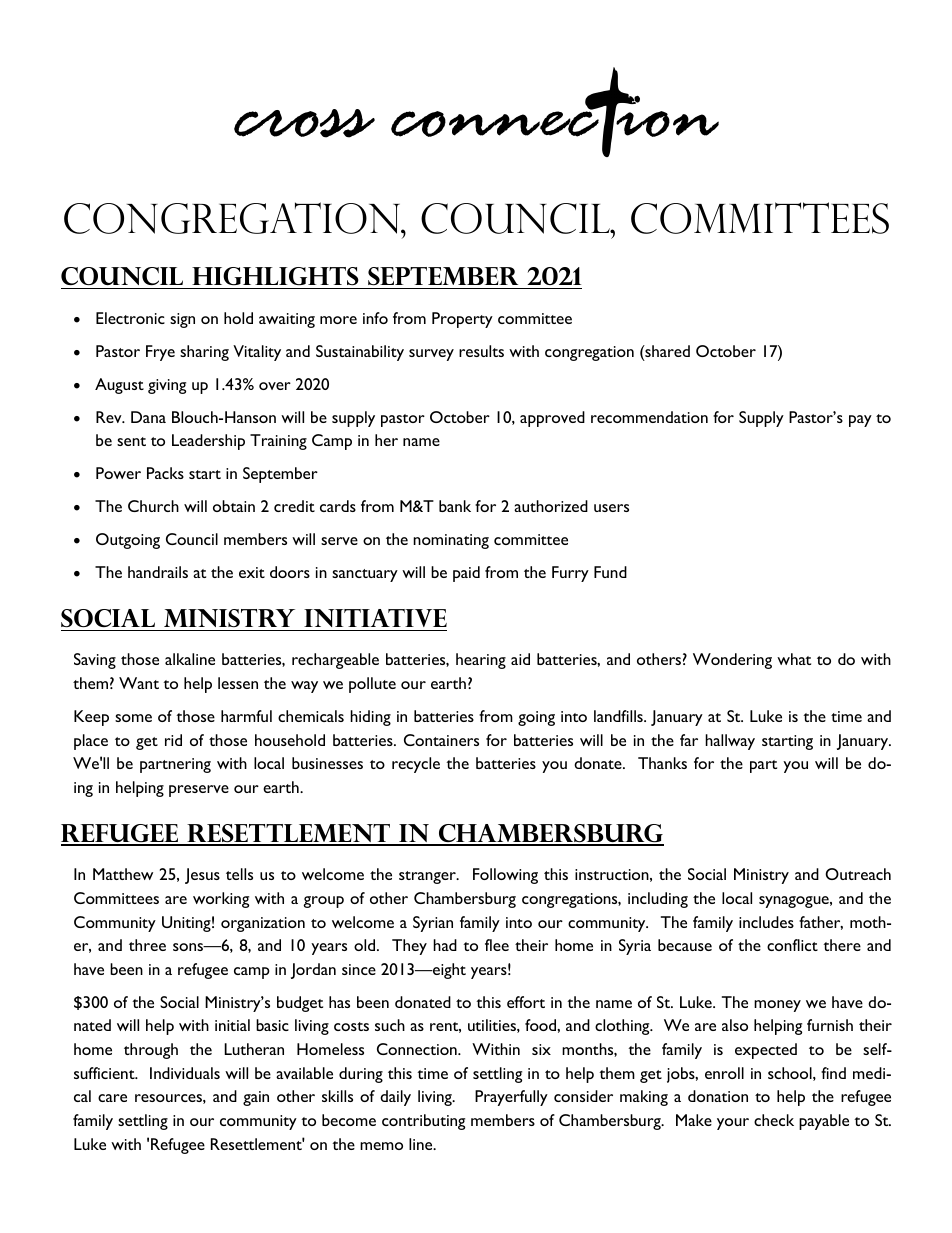 The width and height of the page is (952, 1233). Describe the element at coordinates (481, 351) in the page. I see `results` at that location.
